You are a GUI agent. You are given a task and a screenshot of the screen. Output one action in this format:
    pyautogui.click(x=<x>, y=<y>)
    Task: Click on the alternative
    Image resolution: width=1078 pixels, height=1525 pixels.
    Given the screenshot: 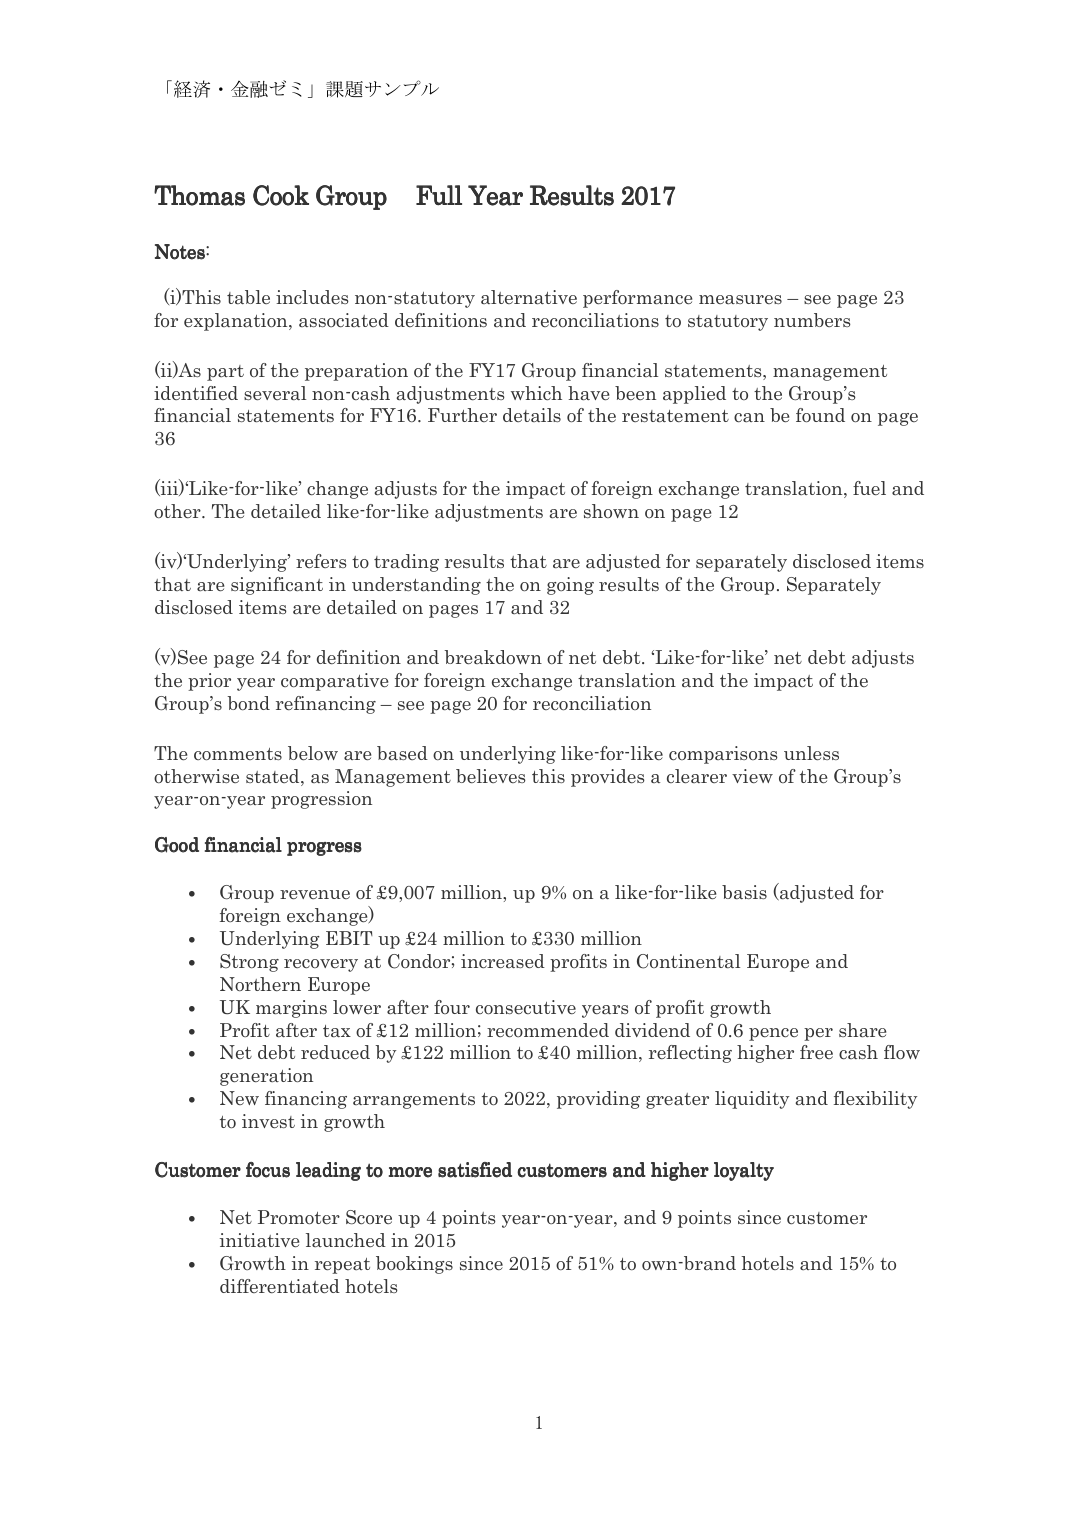 What is the action you would take?
    pyautogui.click(x=529, y=297)
